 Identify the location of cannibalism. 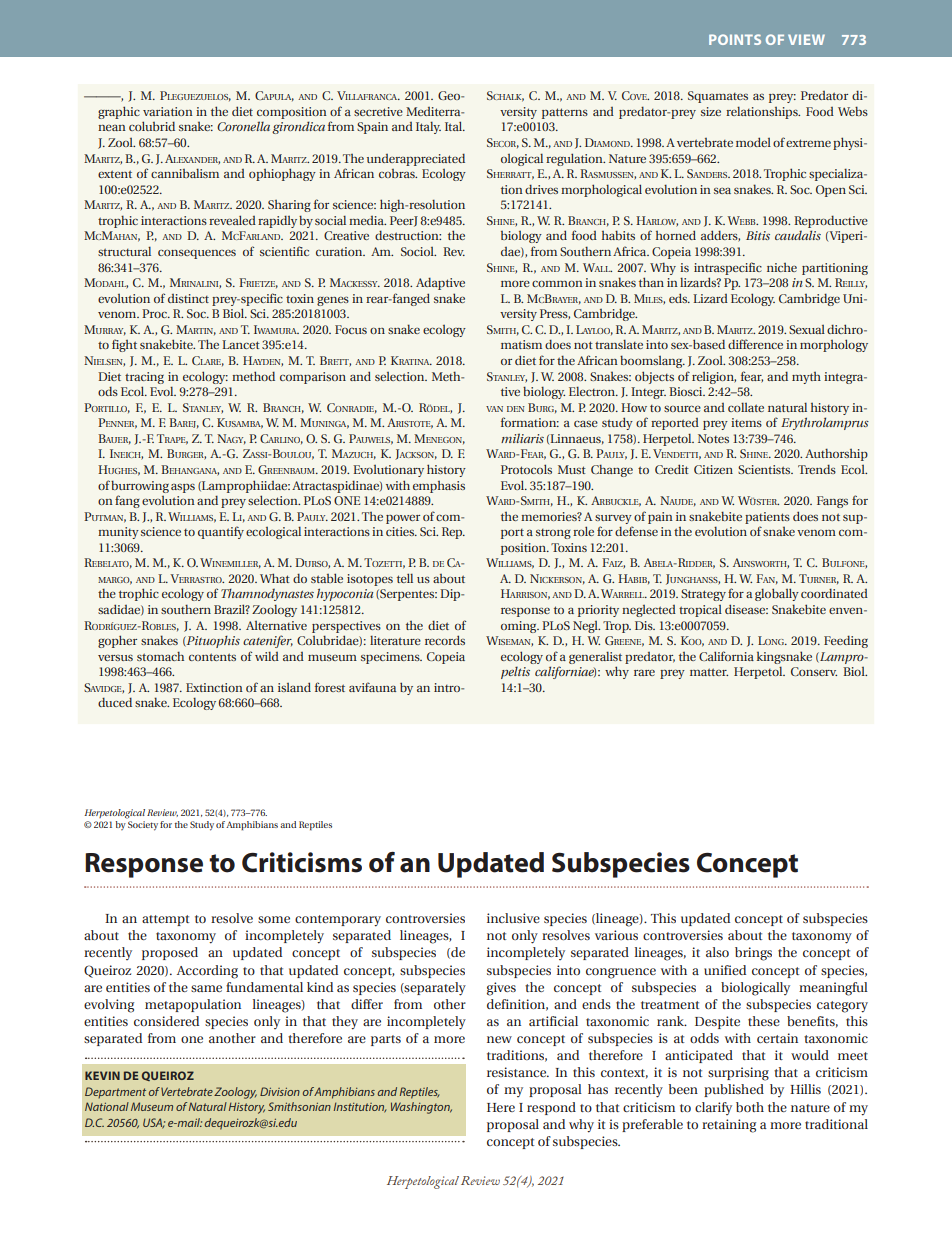
(185, 173).
